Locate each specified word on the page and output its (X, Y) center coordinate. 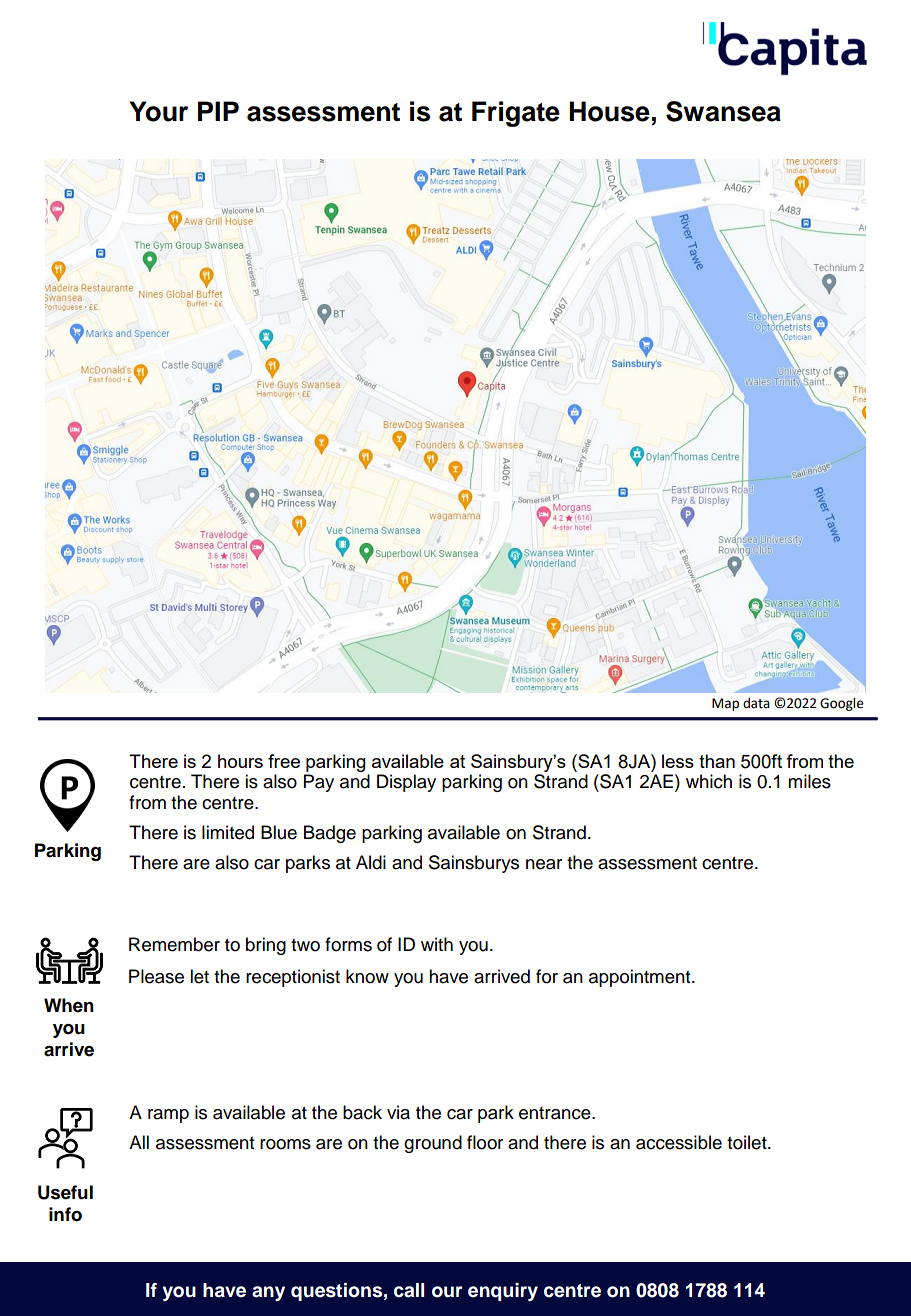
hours (240, 761)
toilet (748, 1142)
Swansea (723, 111)
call (409, 1290)
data (756, 703)
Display (406, 783)
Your (158, 111)
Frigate (516, 114)
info (65, 1214)
